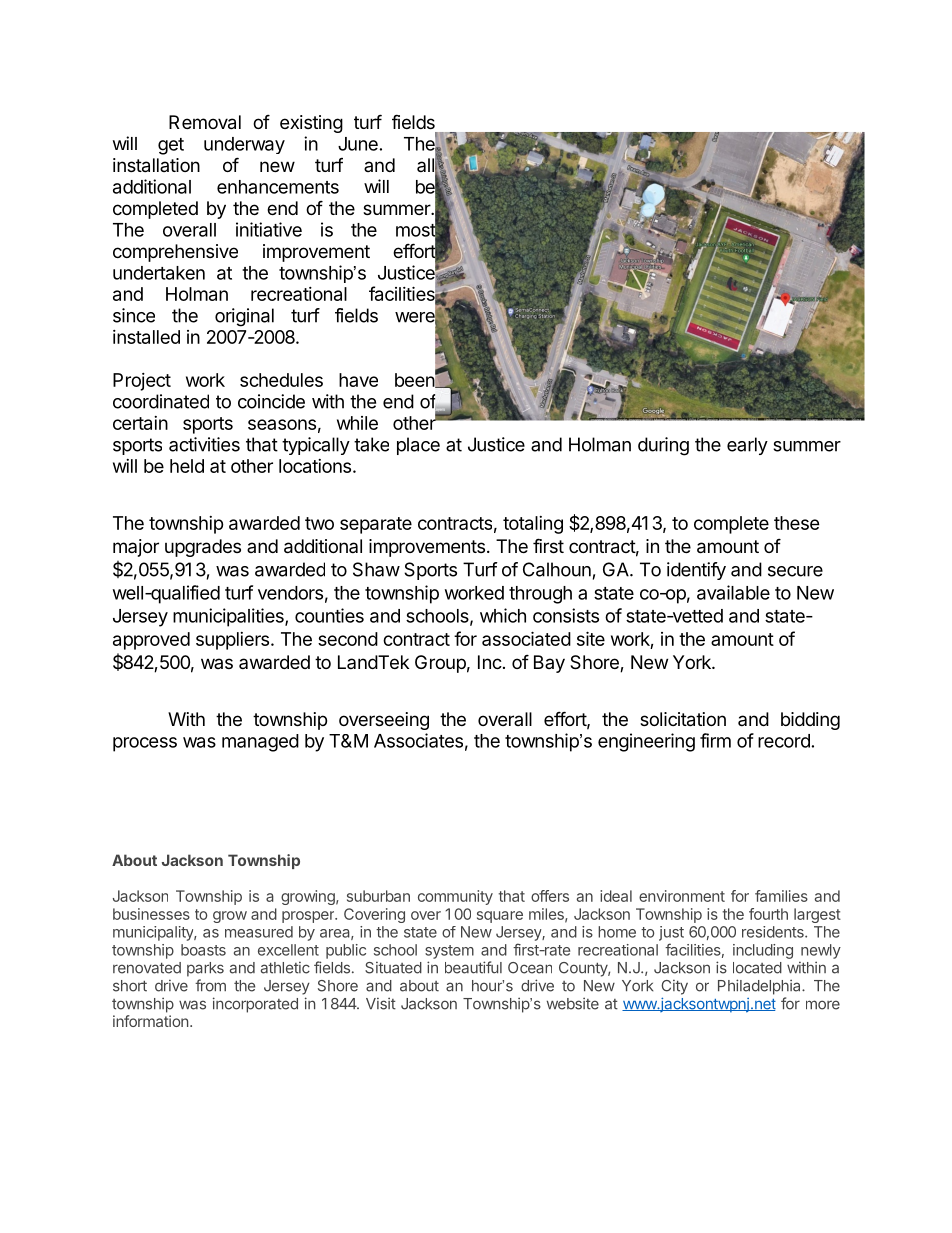  Describe the element at coordinates (244, 145) in the image. I see `underway` at that location.
